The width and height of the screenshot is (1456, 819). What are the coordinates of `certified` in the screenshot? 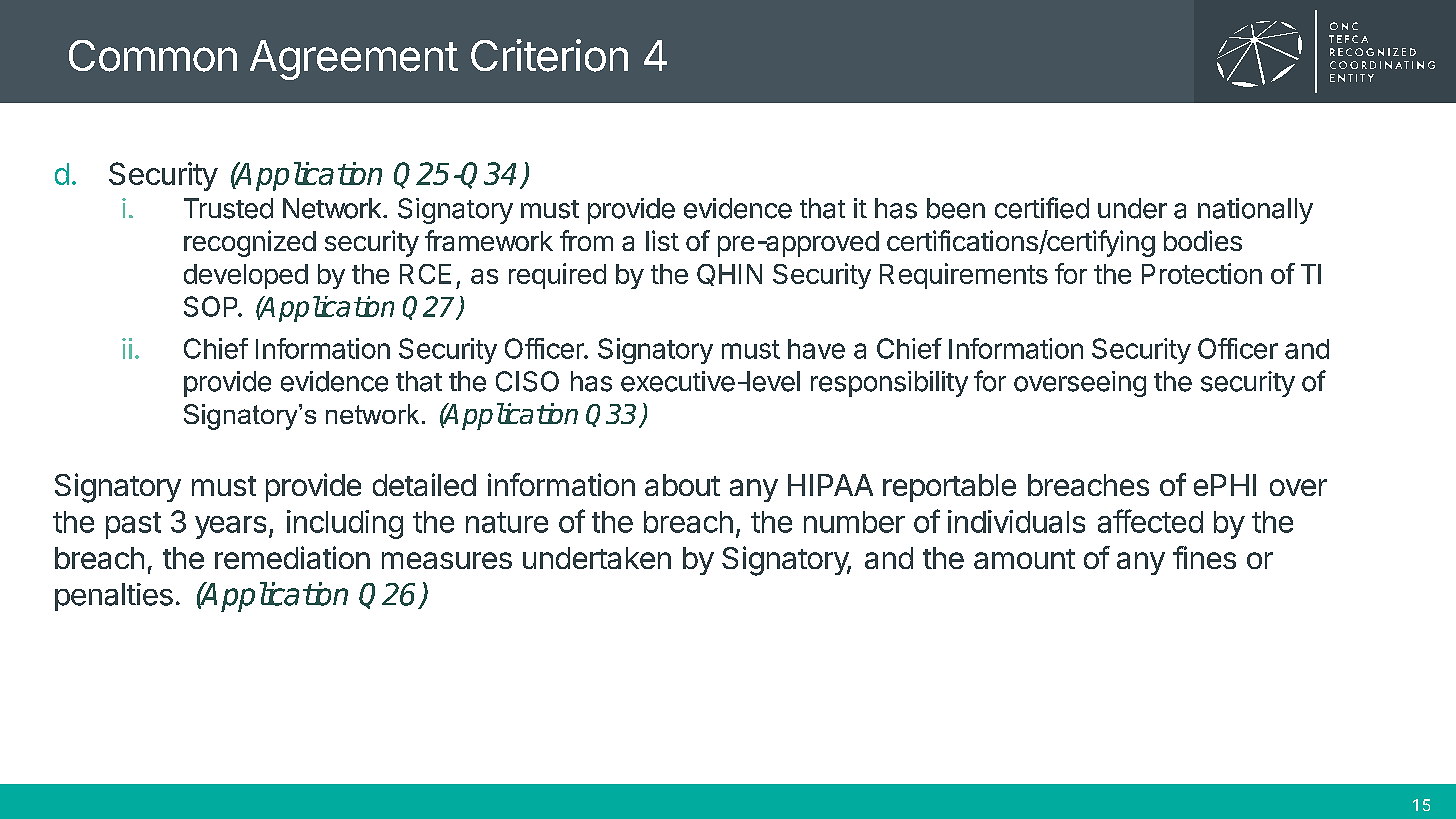 It's located at (1042, 208).
